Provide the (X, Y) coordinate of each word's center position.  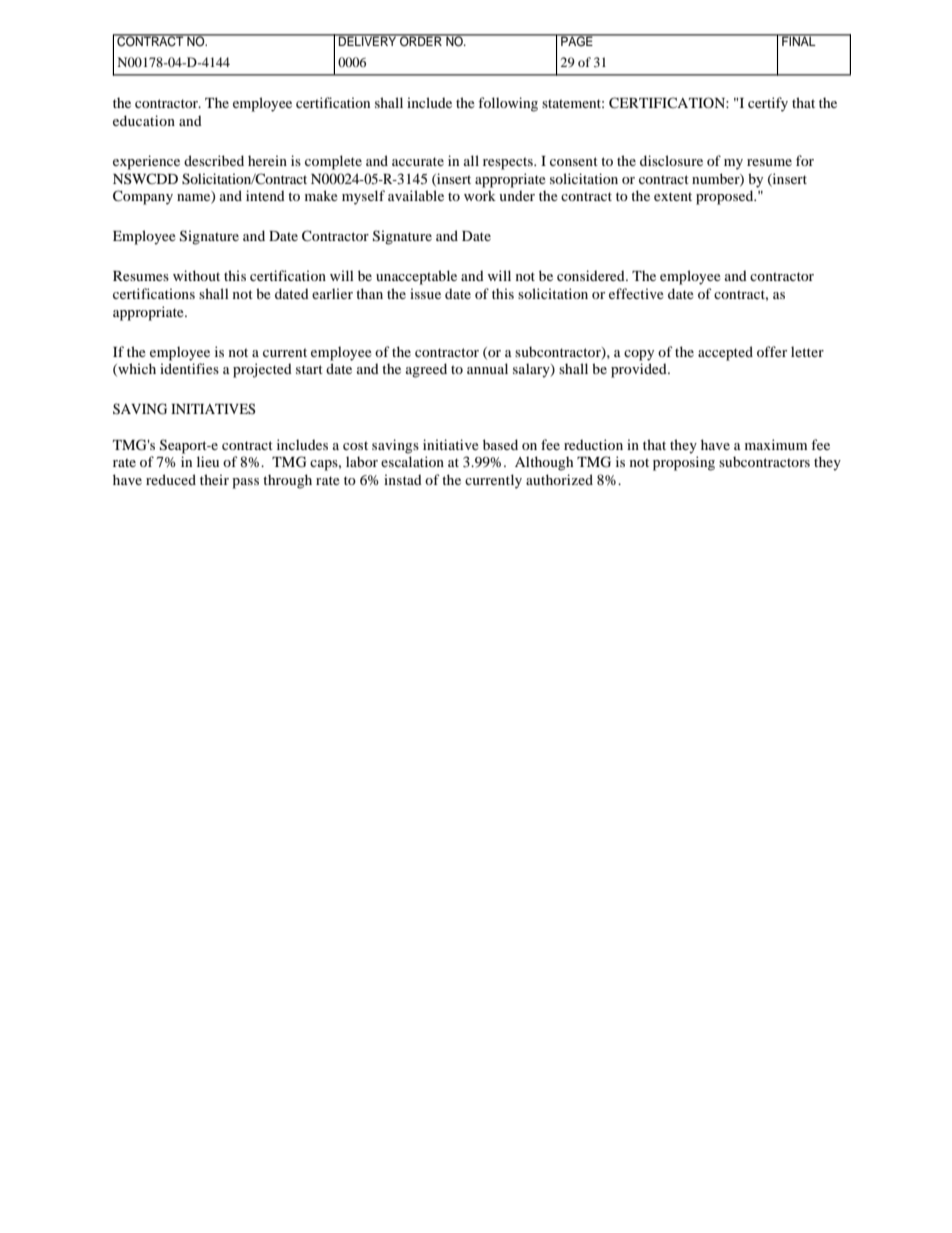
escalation (412, 461)
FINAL (799, 40)
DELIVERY (368, 40)
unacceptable (416, 277)
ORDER (421, 40)
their (214, 479)
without (196, 275)
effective (636, 293)
